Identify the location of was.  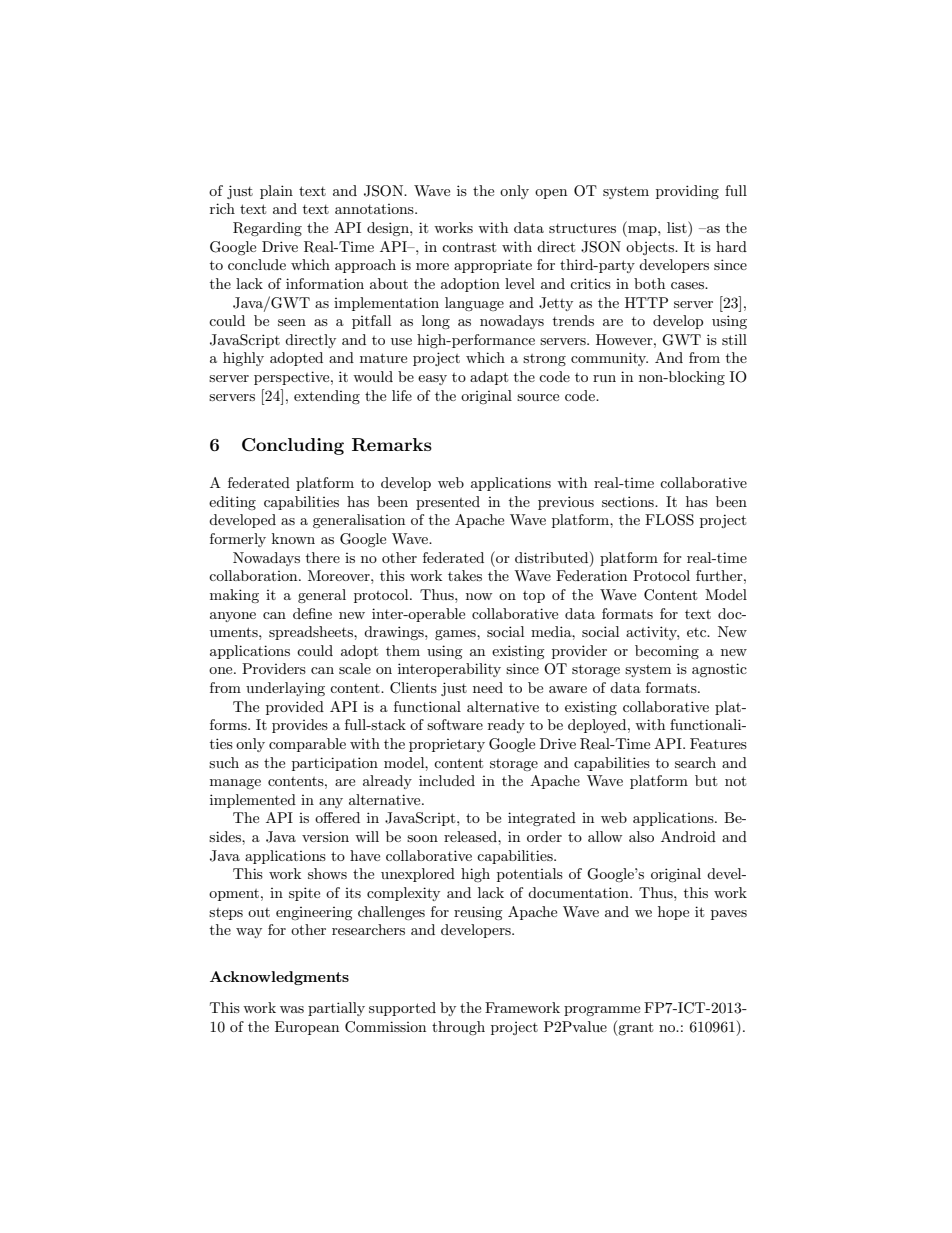
(292, 1009).
